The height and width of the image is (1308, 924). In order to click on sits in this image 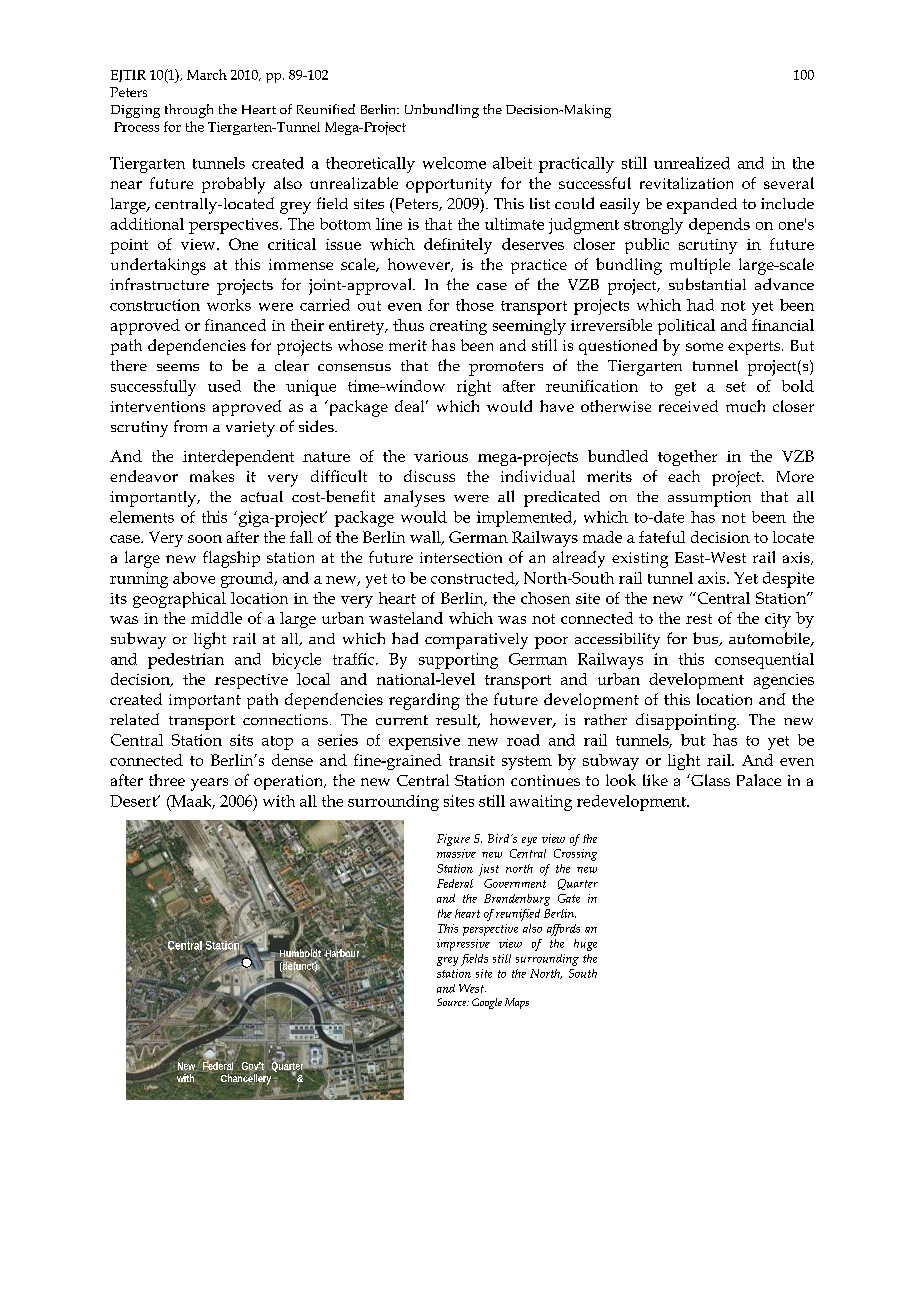, I will do `click(241, 740)`.
